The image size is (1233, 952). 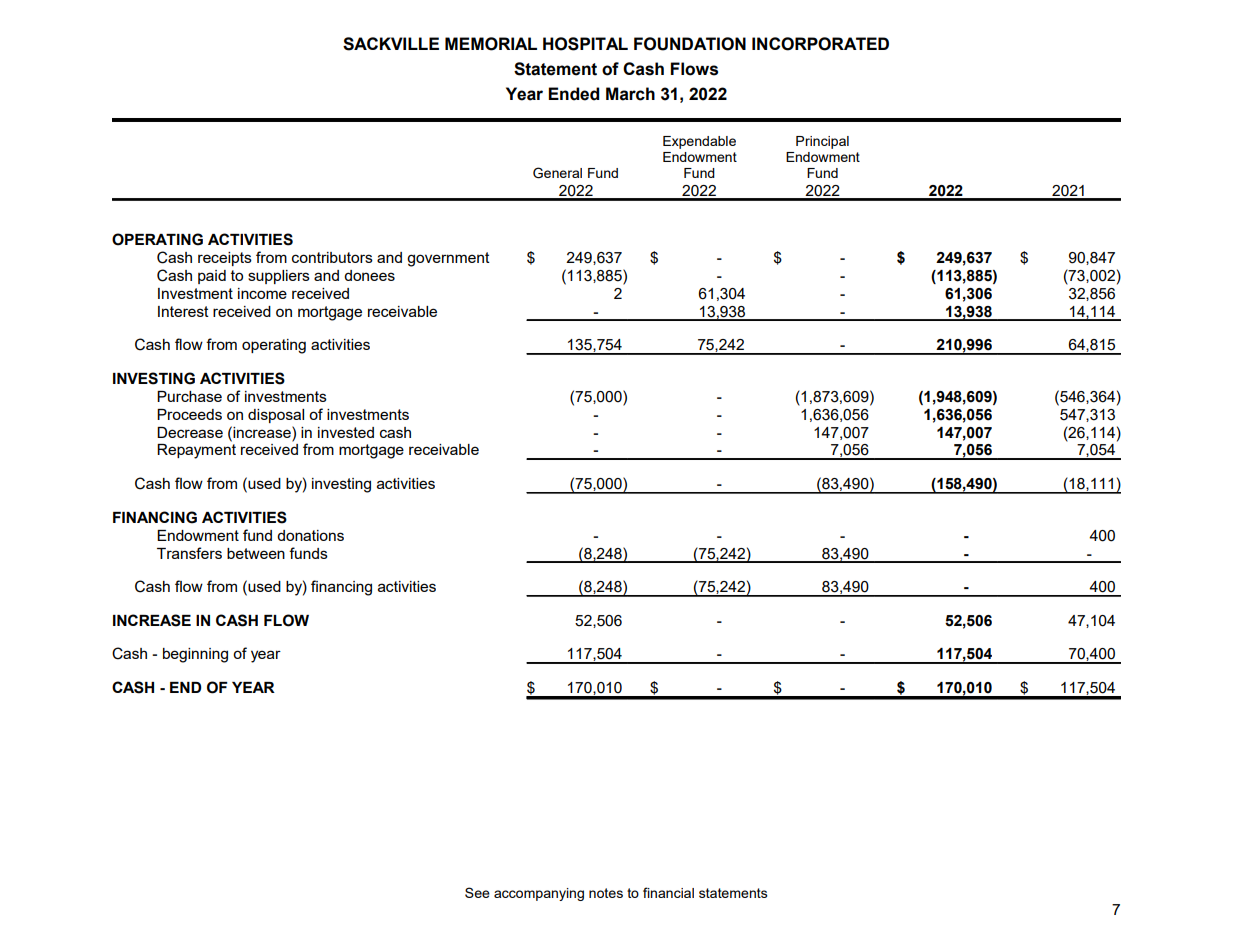 What do you see at coordinates (256, 553) in the screenshot?
I see `between` at bounding box center [256, 553].
